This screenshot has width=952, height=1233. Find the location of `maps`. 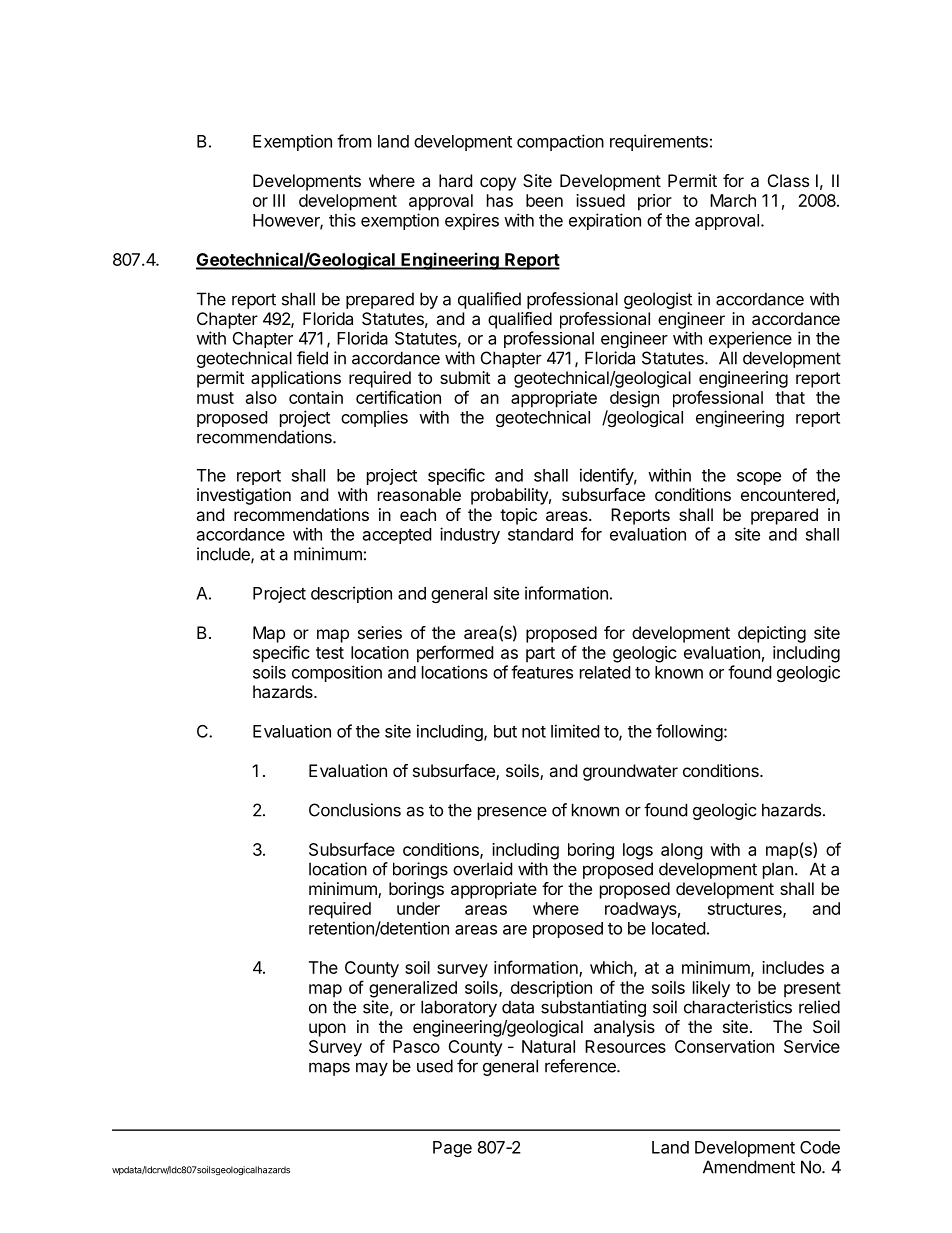

maps is located at coordinates (329, 1069).
